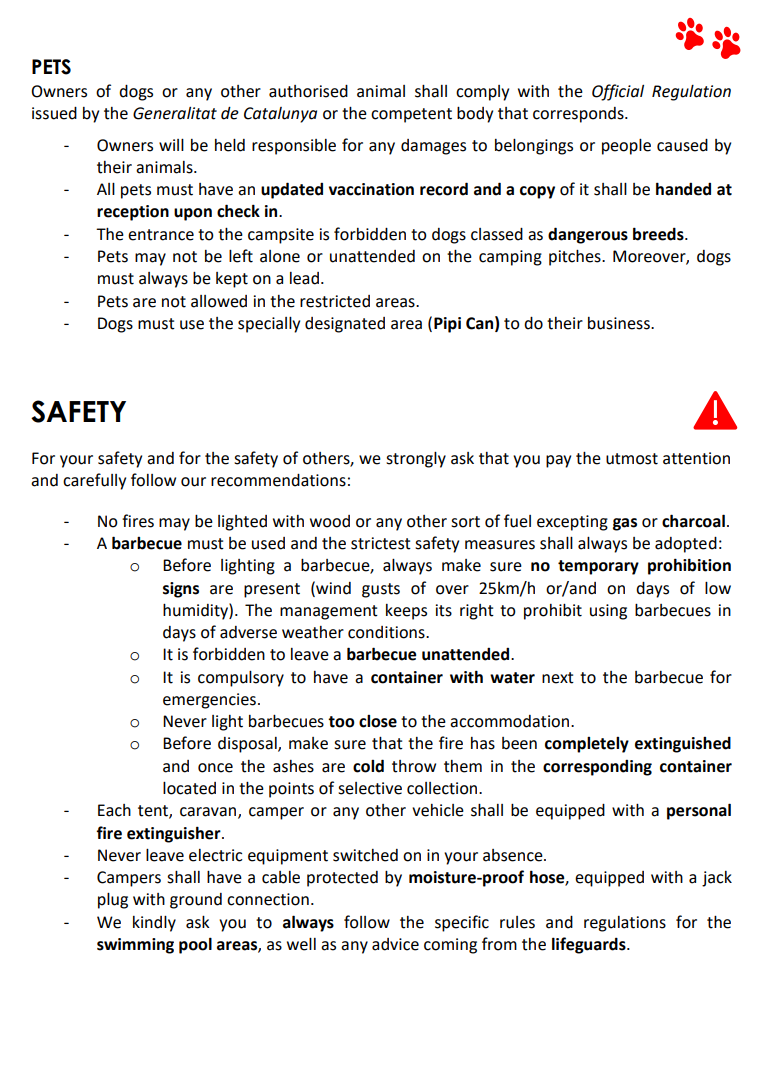  Describe the element at coordinates (625, 524) in the document. I see `gas` at that location.
